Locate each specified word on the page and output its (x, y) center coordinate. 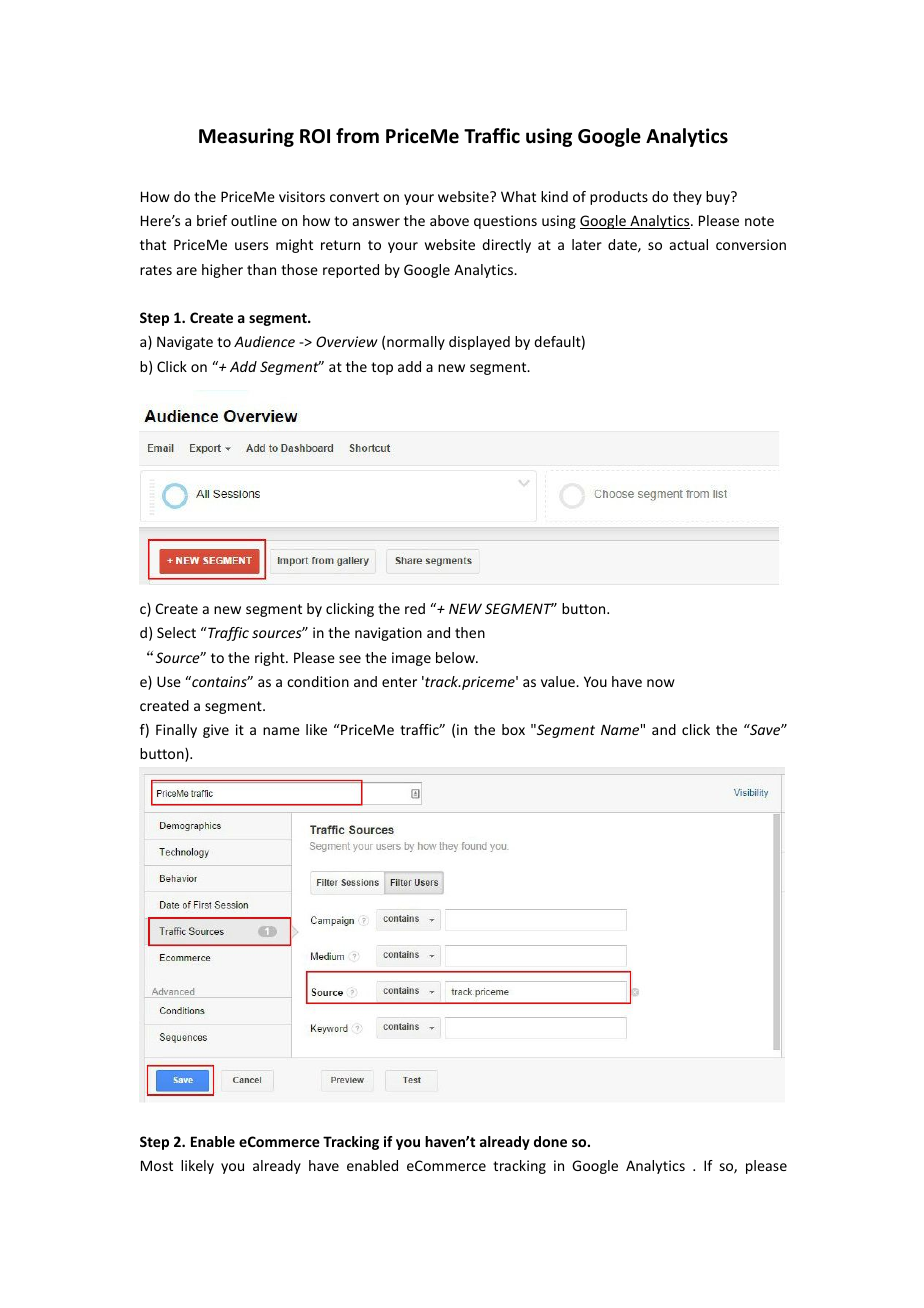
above (449, 220)
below (456, 657)
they (687, 198)
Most (157, 1165)
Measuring (246, 137)
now (661, 683)
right (271, 659)
